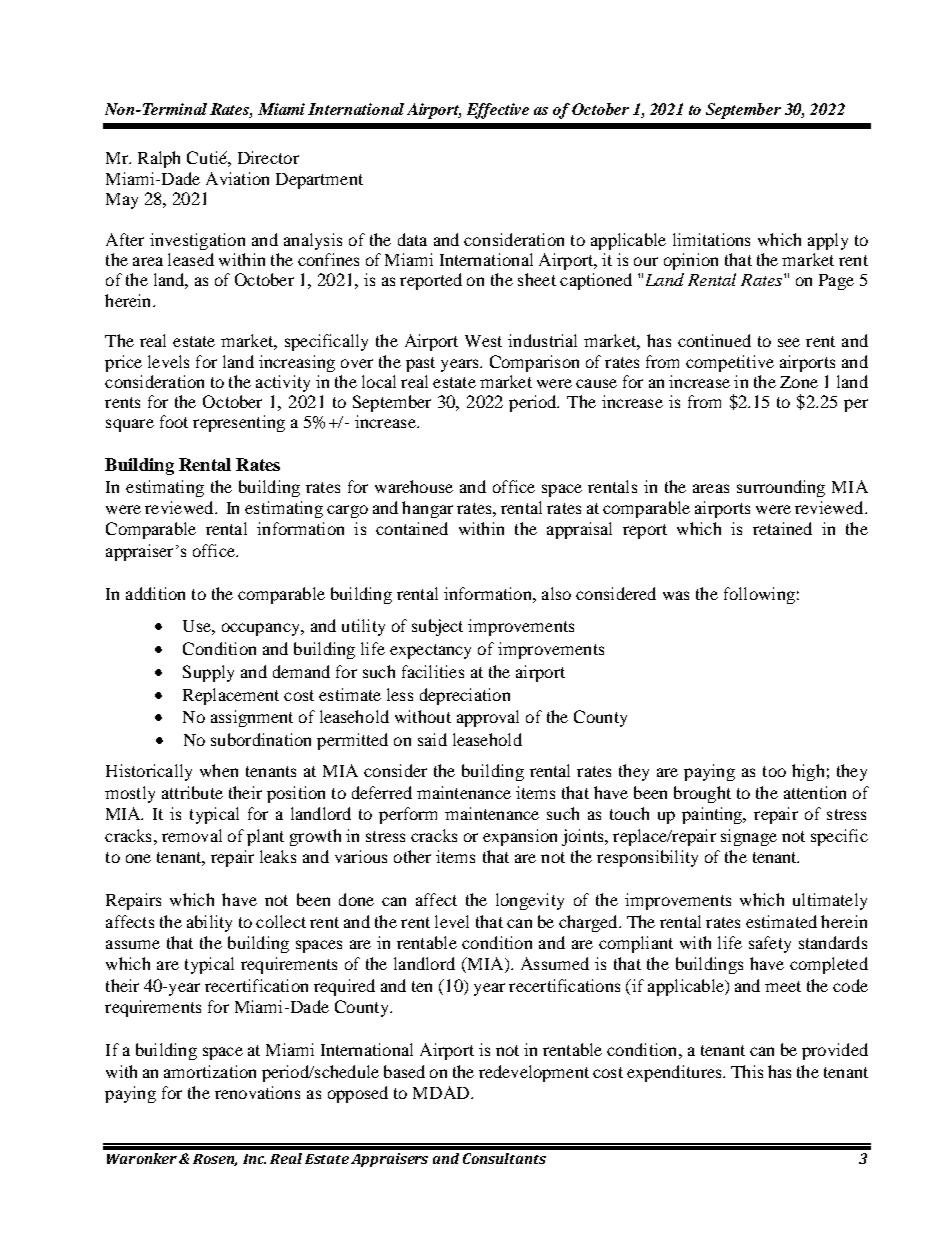 The width and height of the screenshot is (952, 1233). Describe the element at coordinates (711, 239) in the screenshot. I see `limitations` at that location.
